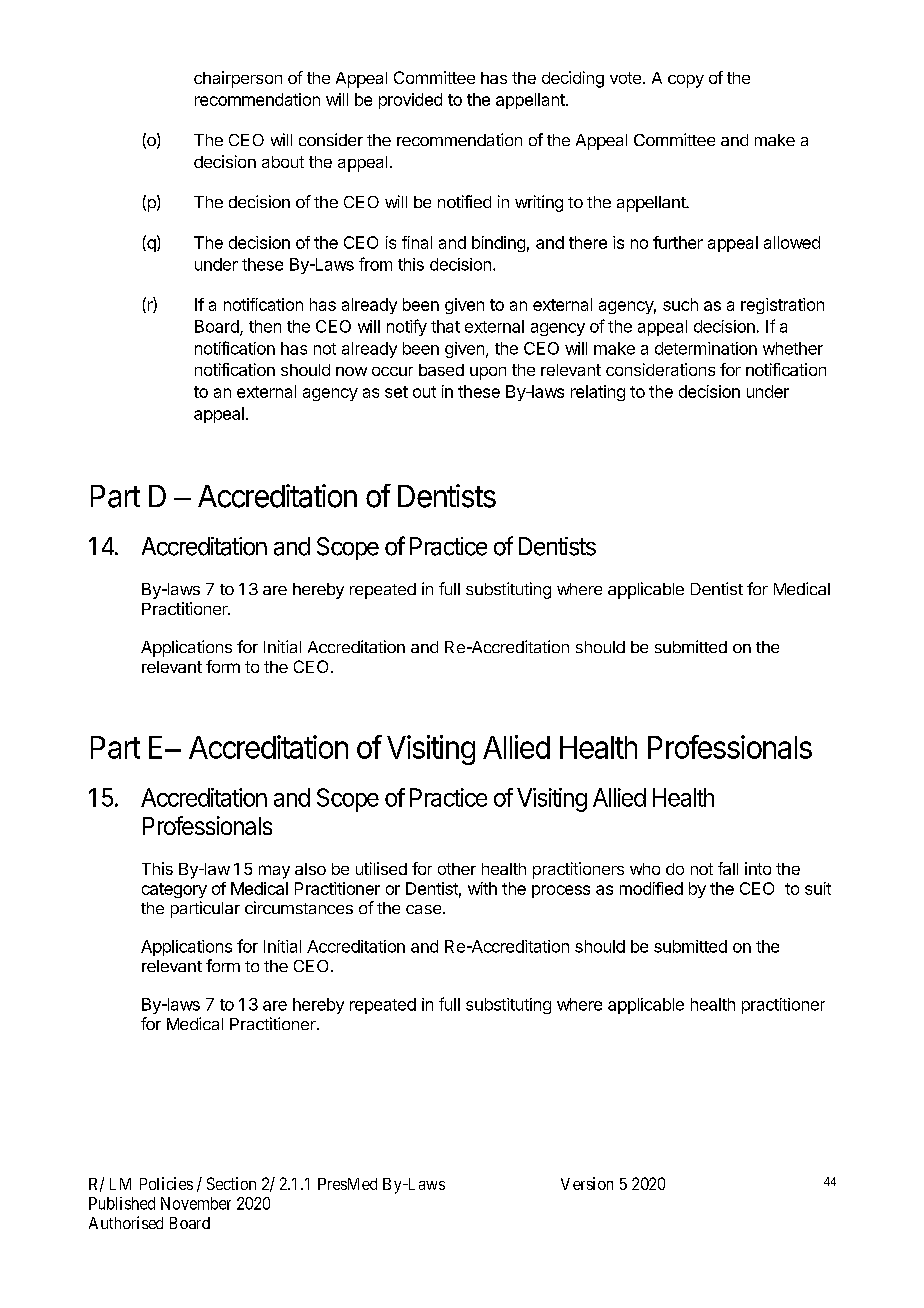 The width and height of the image is (924, 1308). Describe the element at coordinates (238, 79) in the image. I see `chairperson` at that location.
